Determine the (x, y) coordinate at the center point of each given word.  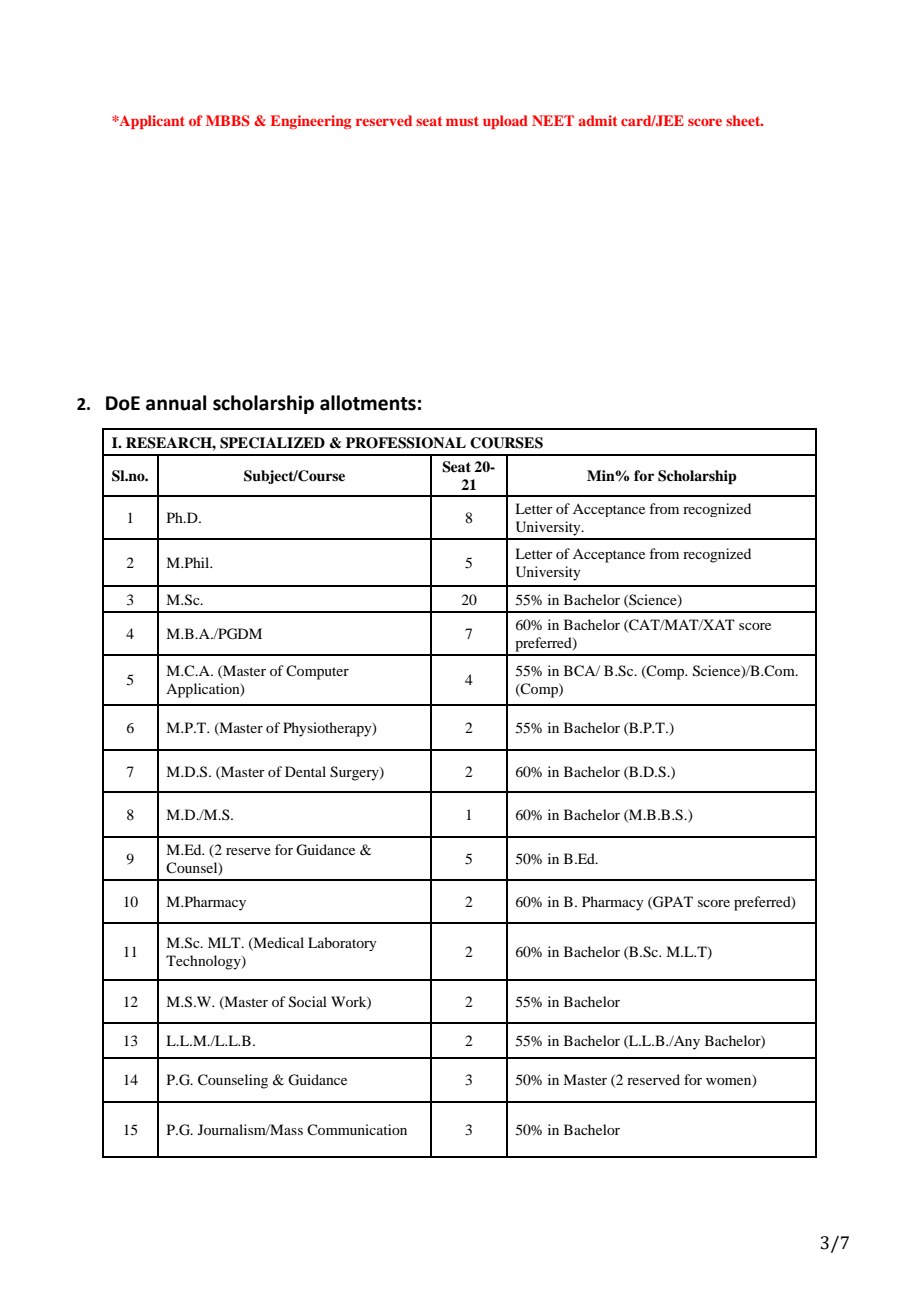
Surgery (355, 773)
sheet (744, 120)
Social (308, 1002)
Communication (357, 1129)
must (462, 121)
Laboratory (342, 944)
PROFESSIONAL (406, 443)
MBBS (228, 121)
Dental (305, 771)
